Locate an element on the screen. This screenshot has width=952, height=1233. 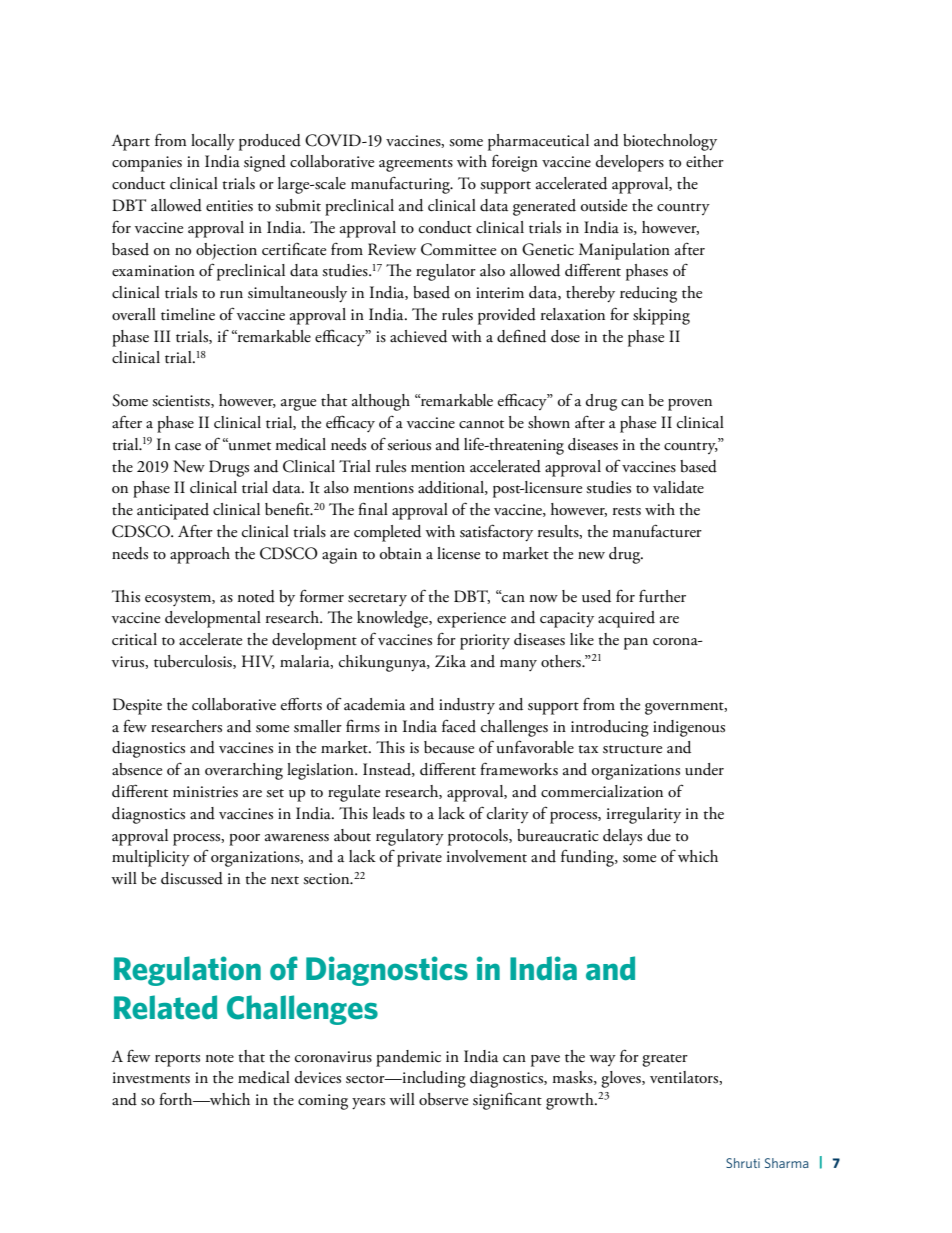
agreements is located at coordinates (416, 165).
